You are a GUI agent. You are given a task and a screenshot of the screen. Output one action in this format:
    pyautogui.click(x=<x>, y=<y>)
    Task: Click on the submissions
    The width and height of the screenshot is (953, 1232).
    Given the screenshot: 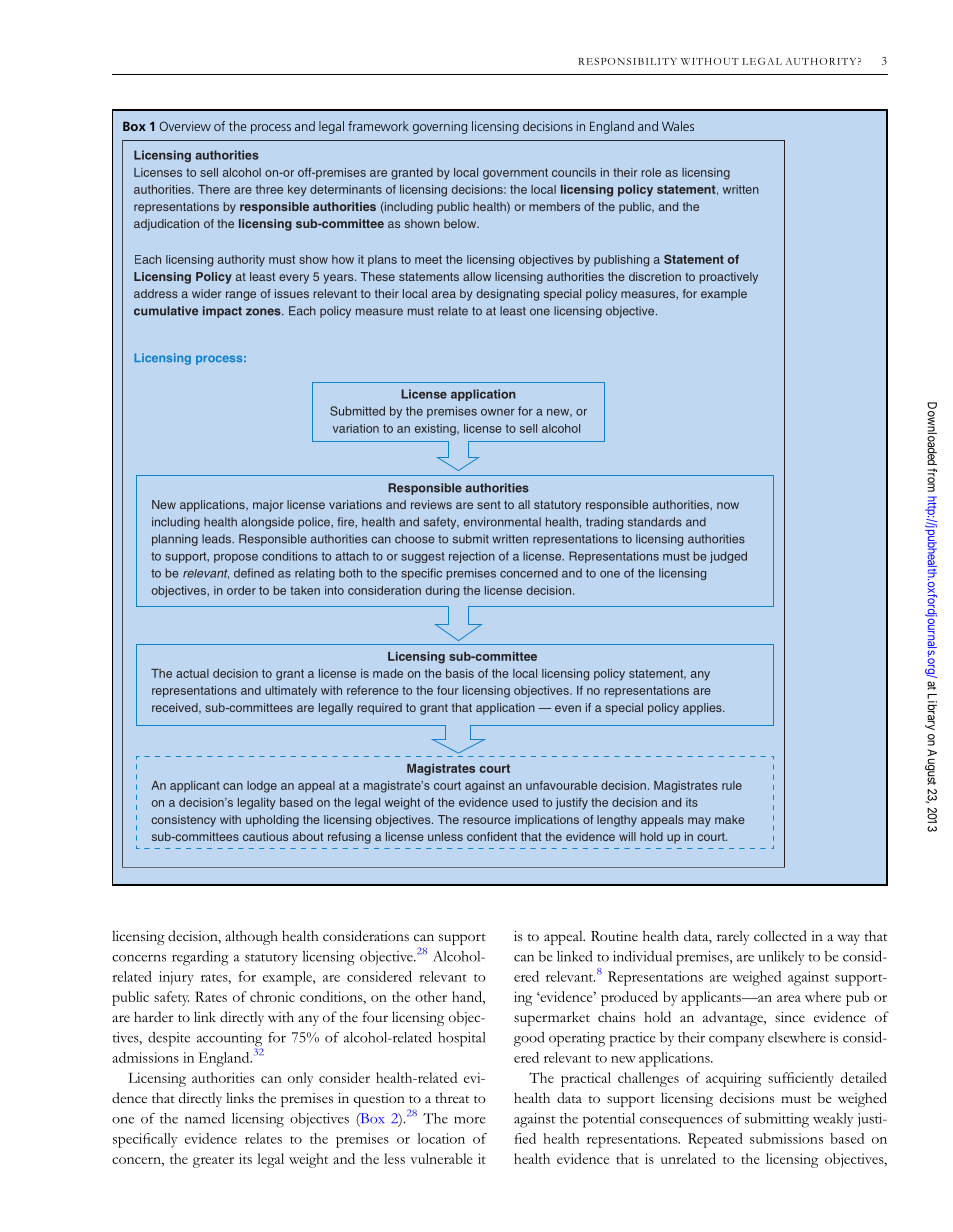 What is the action you would take?
    pyautogui.click(x=786, y=1138)
